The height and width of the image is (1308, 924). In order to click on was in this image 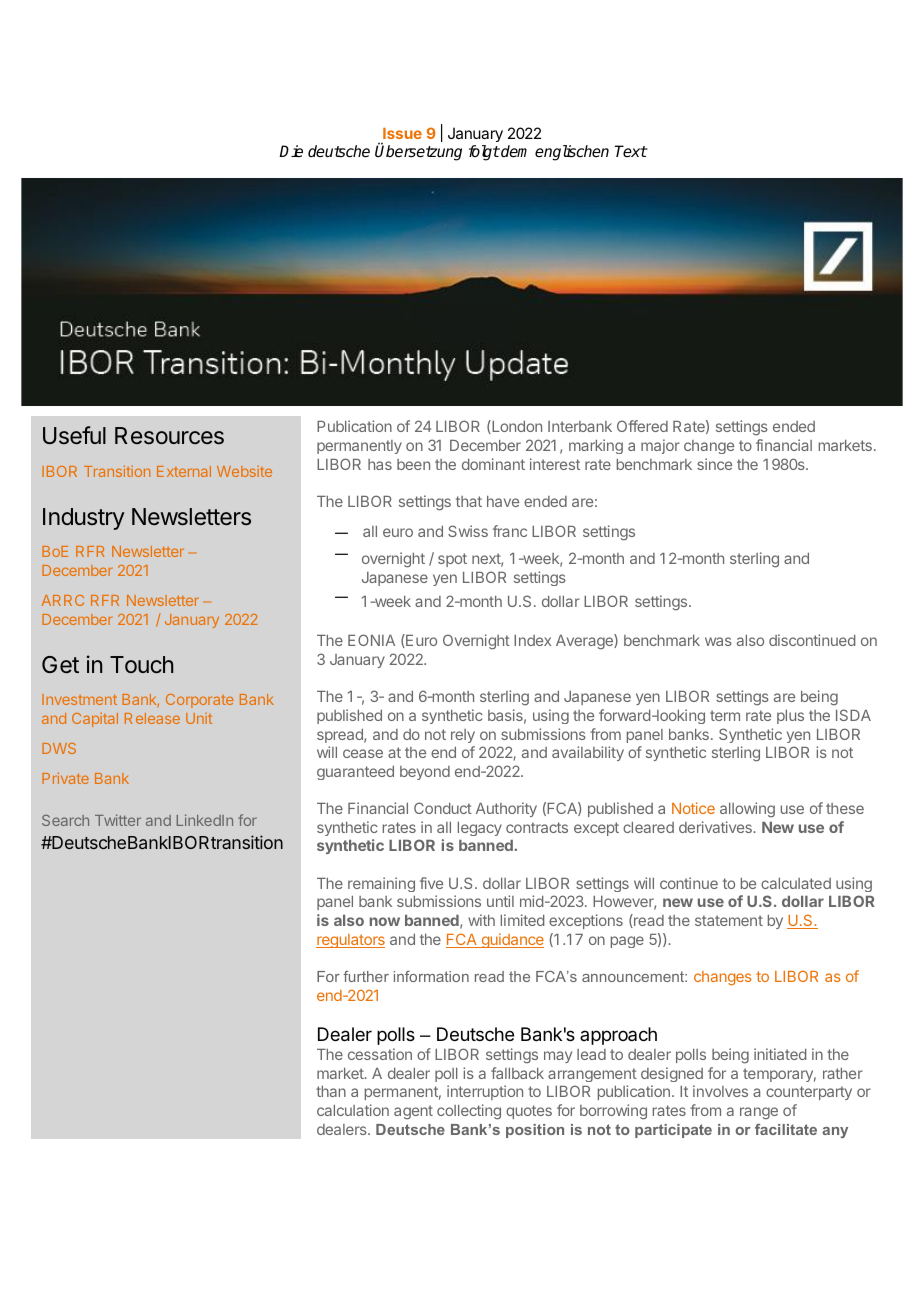, I will do `click(718, 641)`.
